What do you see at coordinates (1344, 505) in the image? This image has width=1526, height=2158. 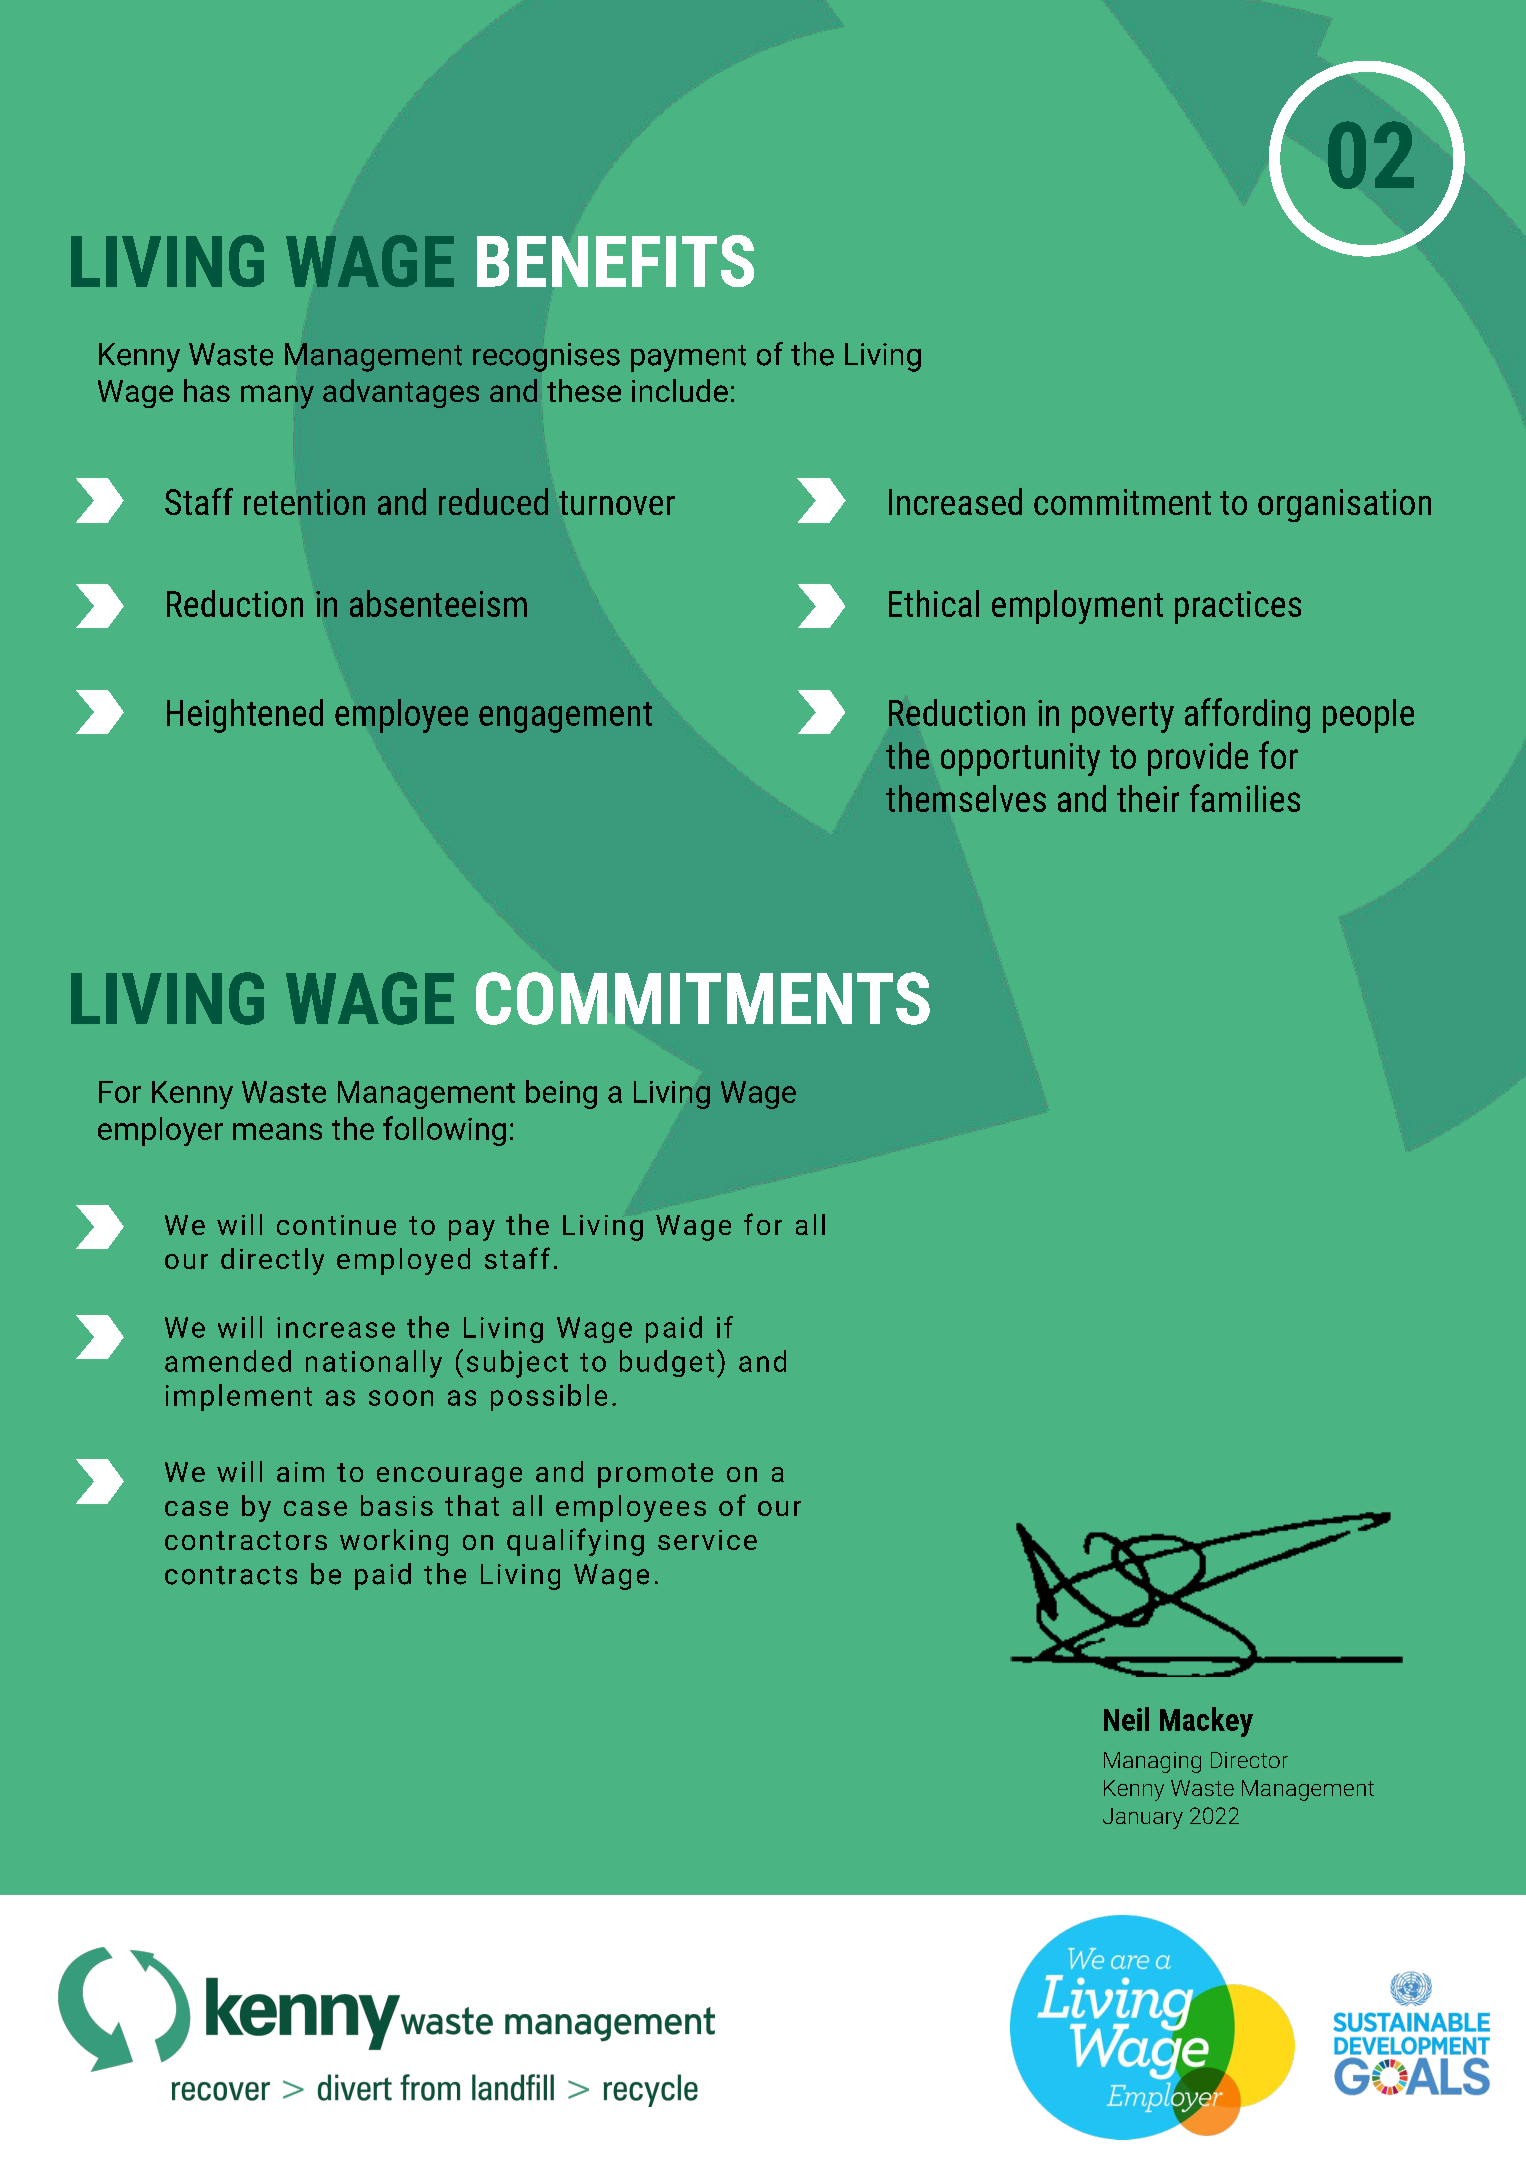 I see `organisation` at bounding box center [1344, 505].
